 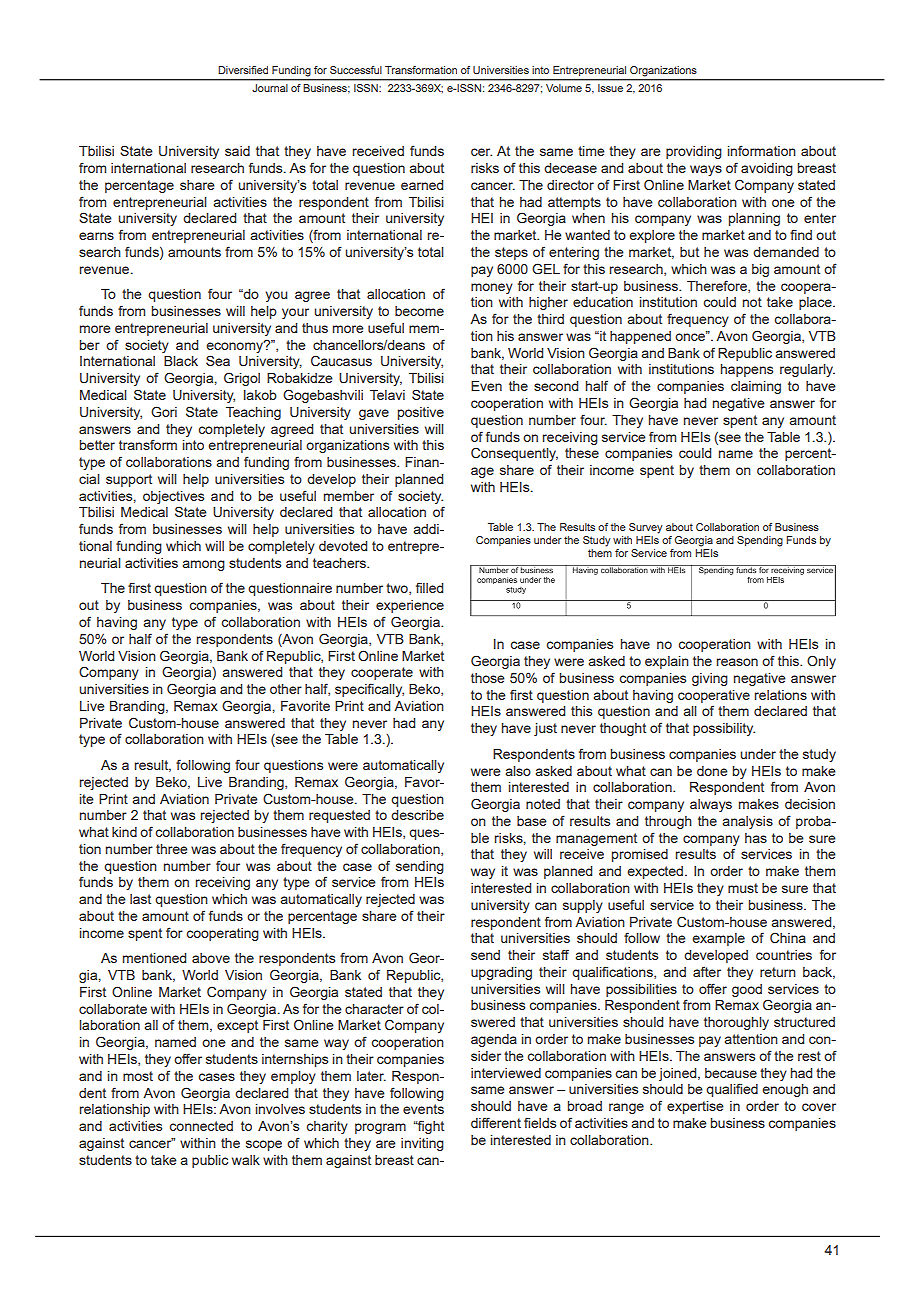 I want to click on filled, so click(x=429, y=587).
